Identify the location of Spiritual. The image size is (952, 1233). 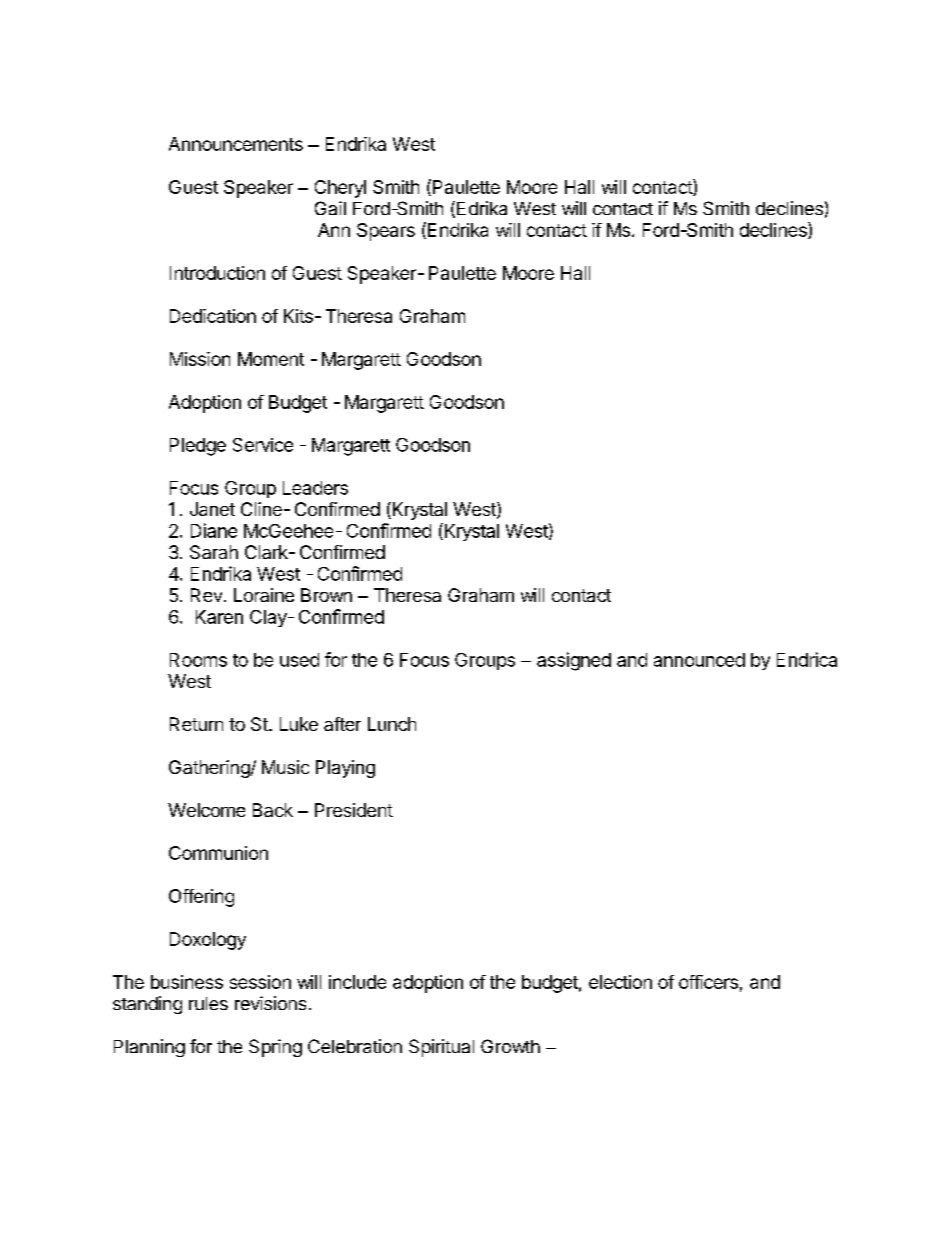
(441, 1048).
